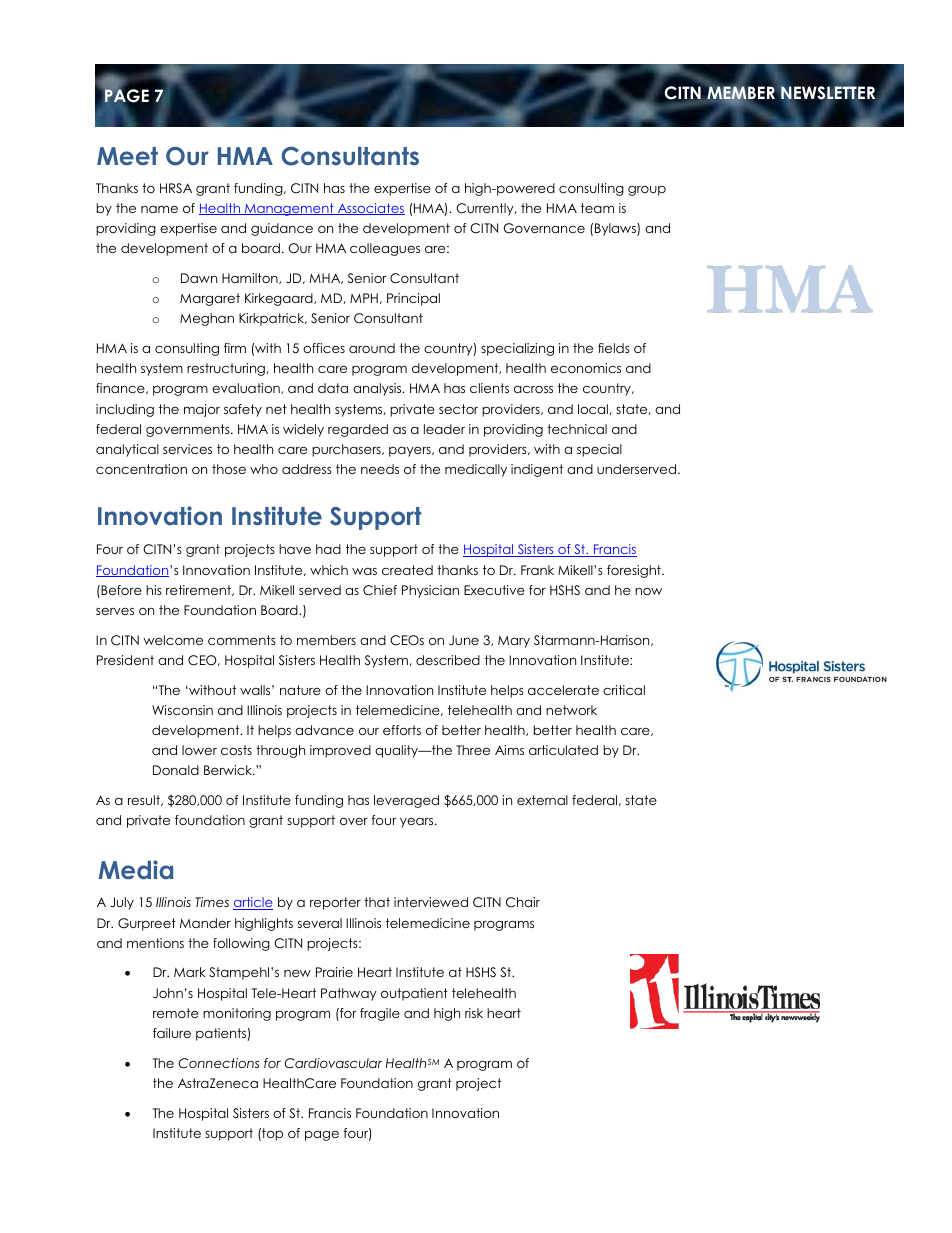 This screenshot has width=952, height=1233. What do you see at coordinates (378, 389) in the screenshot?
I see `analysis` at bounding box center [378, 389].
